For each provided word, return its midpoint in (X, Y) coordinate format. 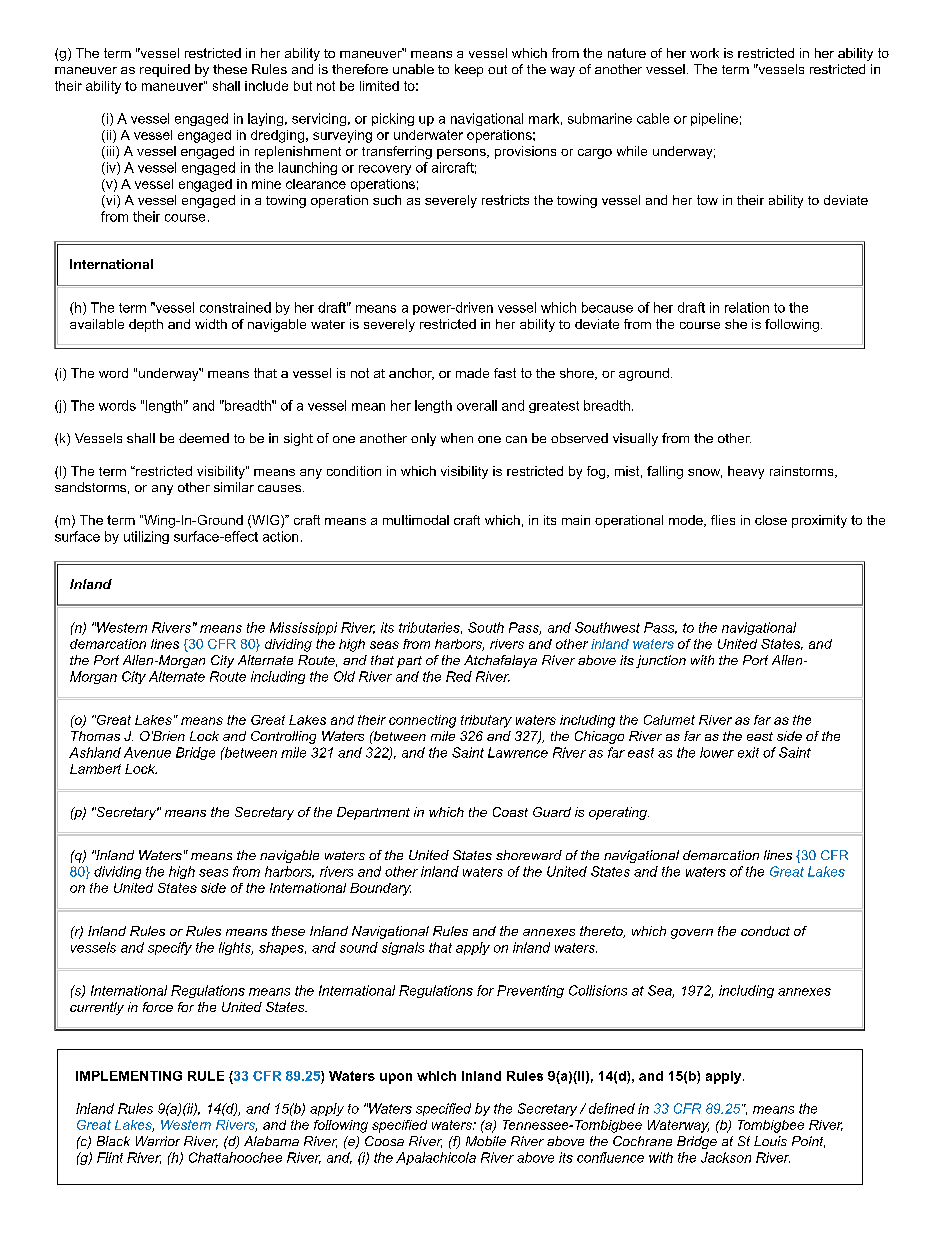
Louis (770, 1141)
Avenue (147, 752)
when (457, 438)
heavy (746, 472)
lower (717, 752)
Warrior (158, 1141)
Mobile (486, 1141)
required (165, 70)
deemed (204, 438)
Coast (510, 812)
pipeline (714, 119)
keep (469, 70)
